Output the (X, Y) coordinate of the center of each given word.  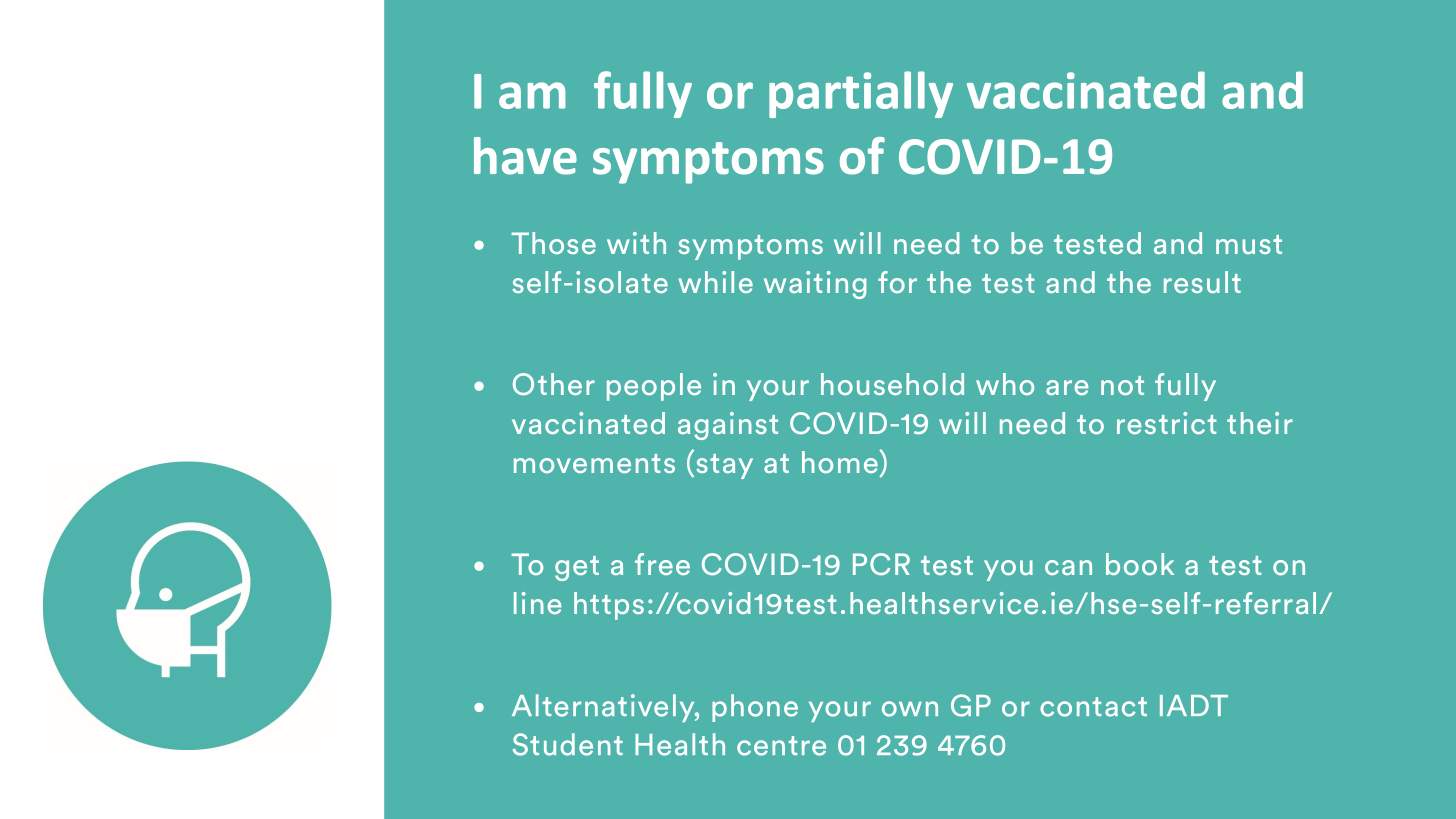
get (577, 568)
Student (568, 744)
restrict (1166, 423)
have (525, 156)
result (1202, 282)
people (654, 387)
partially (861, 94)
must (1249, 244)
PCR (881, 564)
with (636, 243)
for (897, 282)
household (892, 384)
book (1140, 564)
